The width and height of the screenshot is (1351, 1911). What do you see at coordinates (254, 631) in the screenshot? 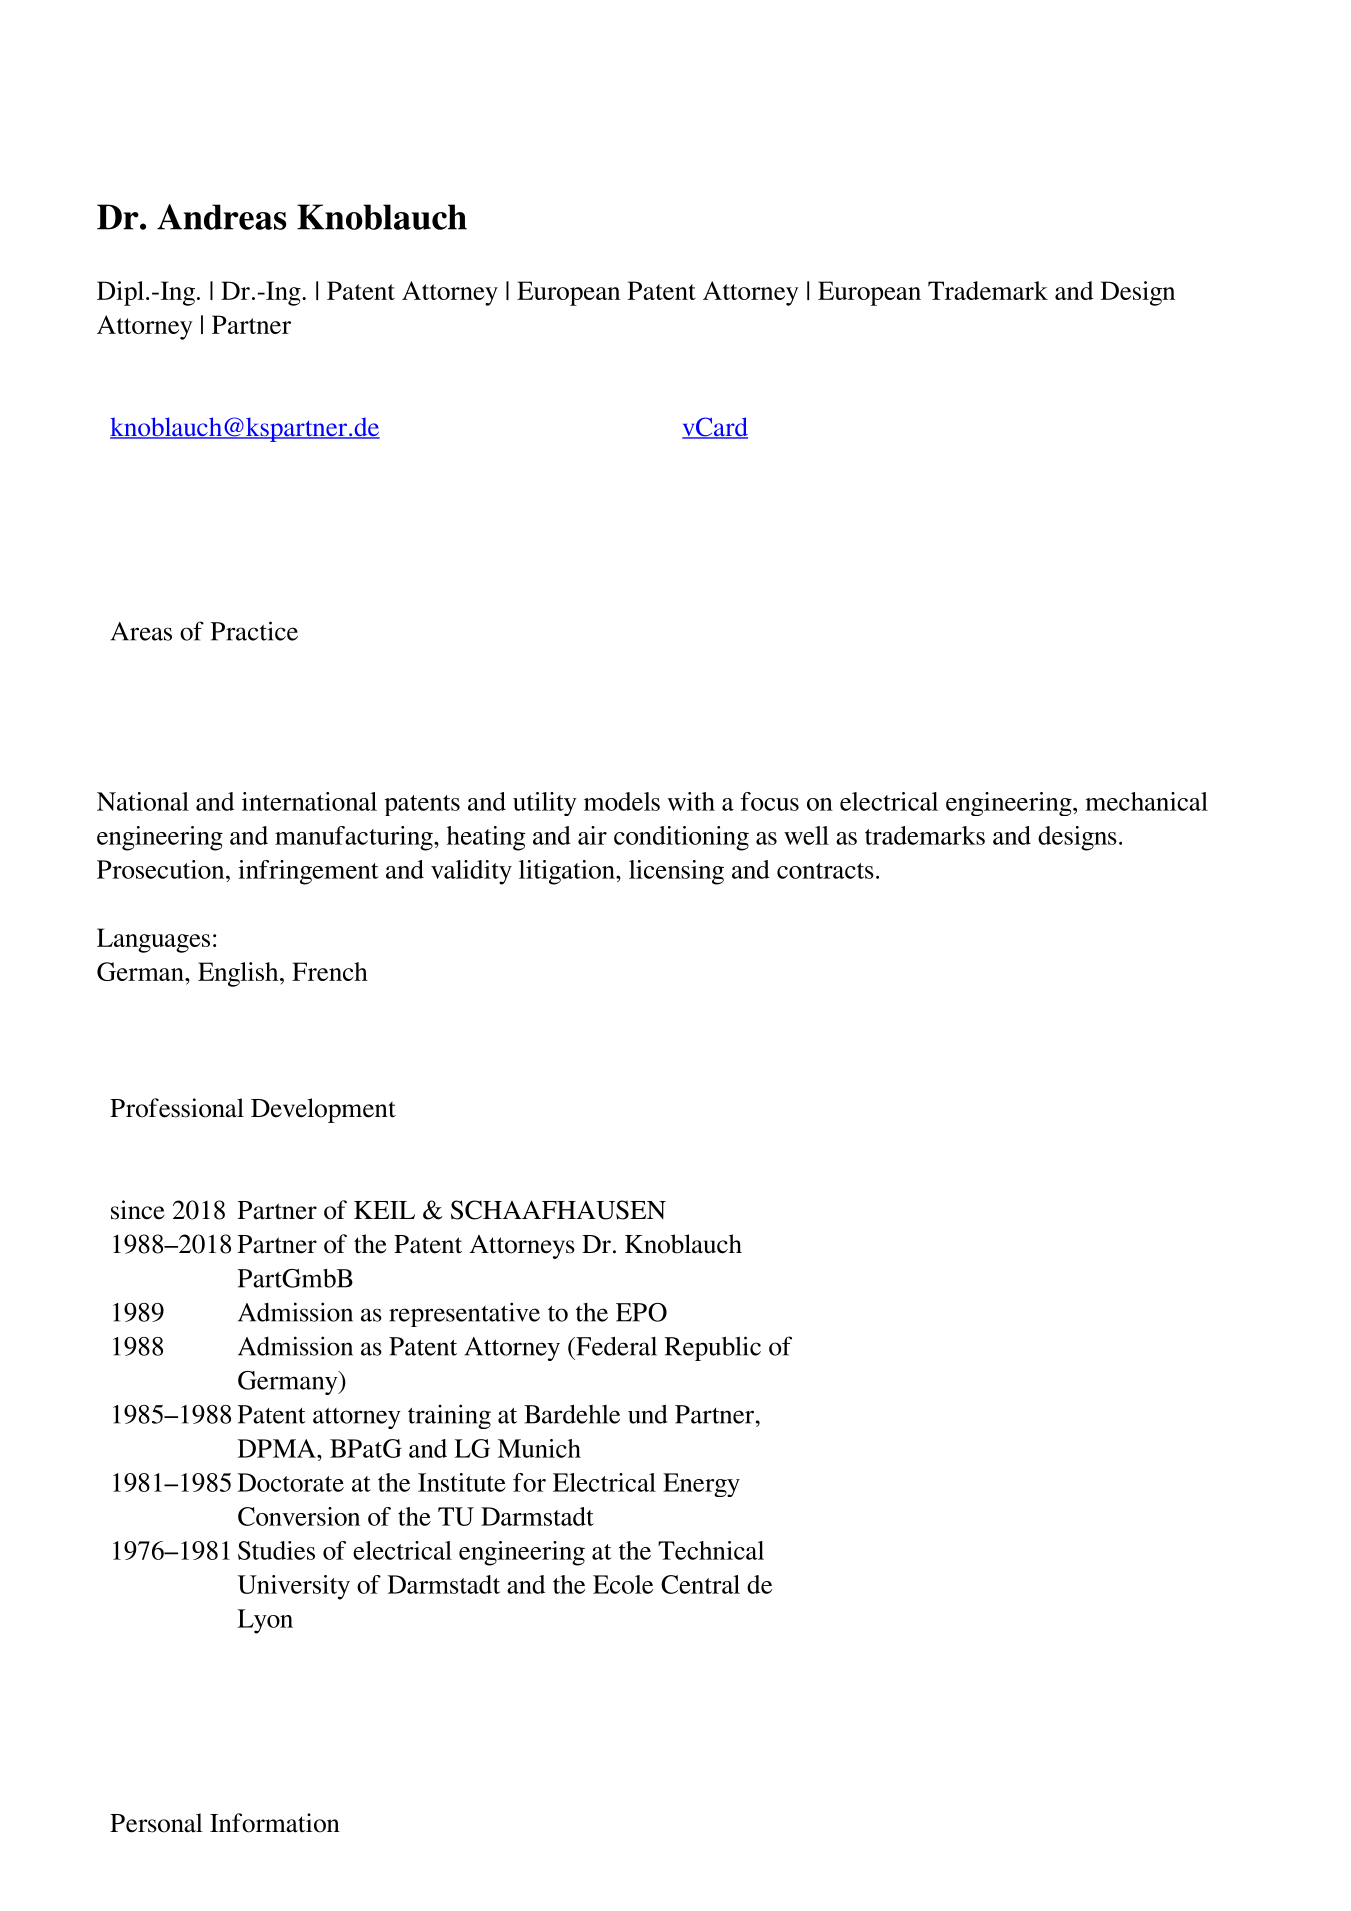
I see `Practice` at bounding box center [254, 631].
